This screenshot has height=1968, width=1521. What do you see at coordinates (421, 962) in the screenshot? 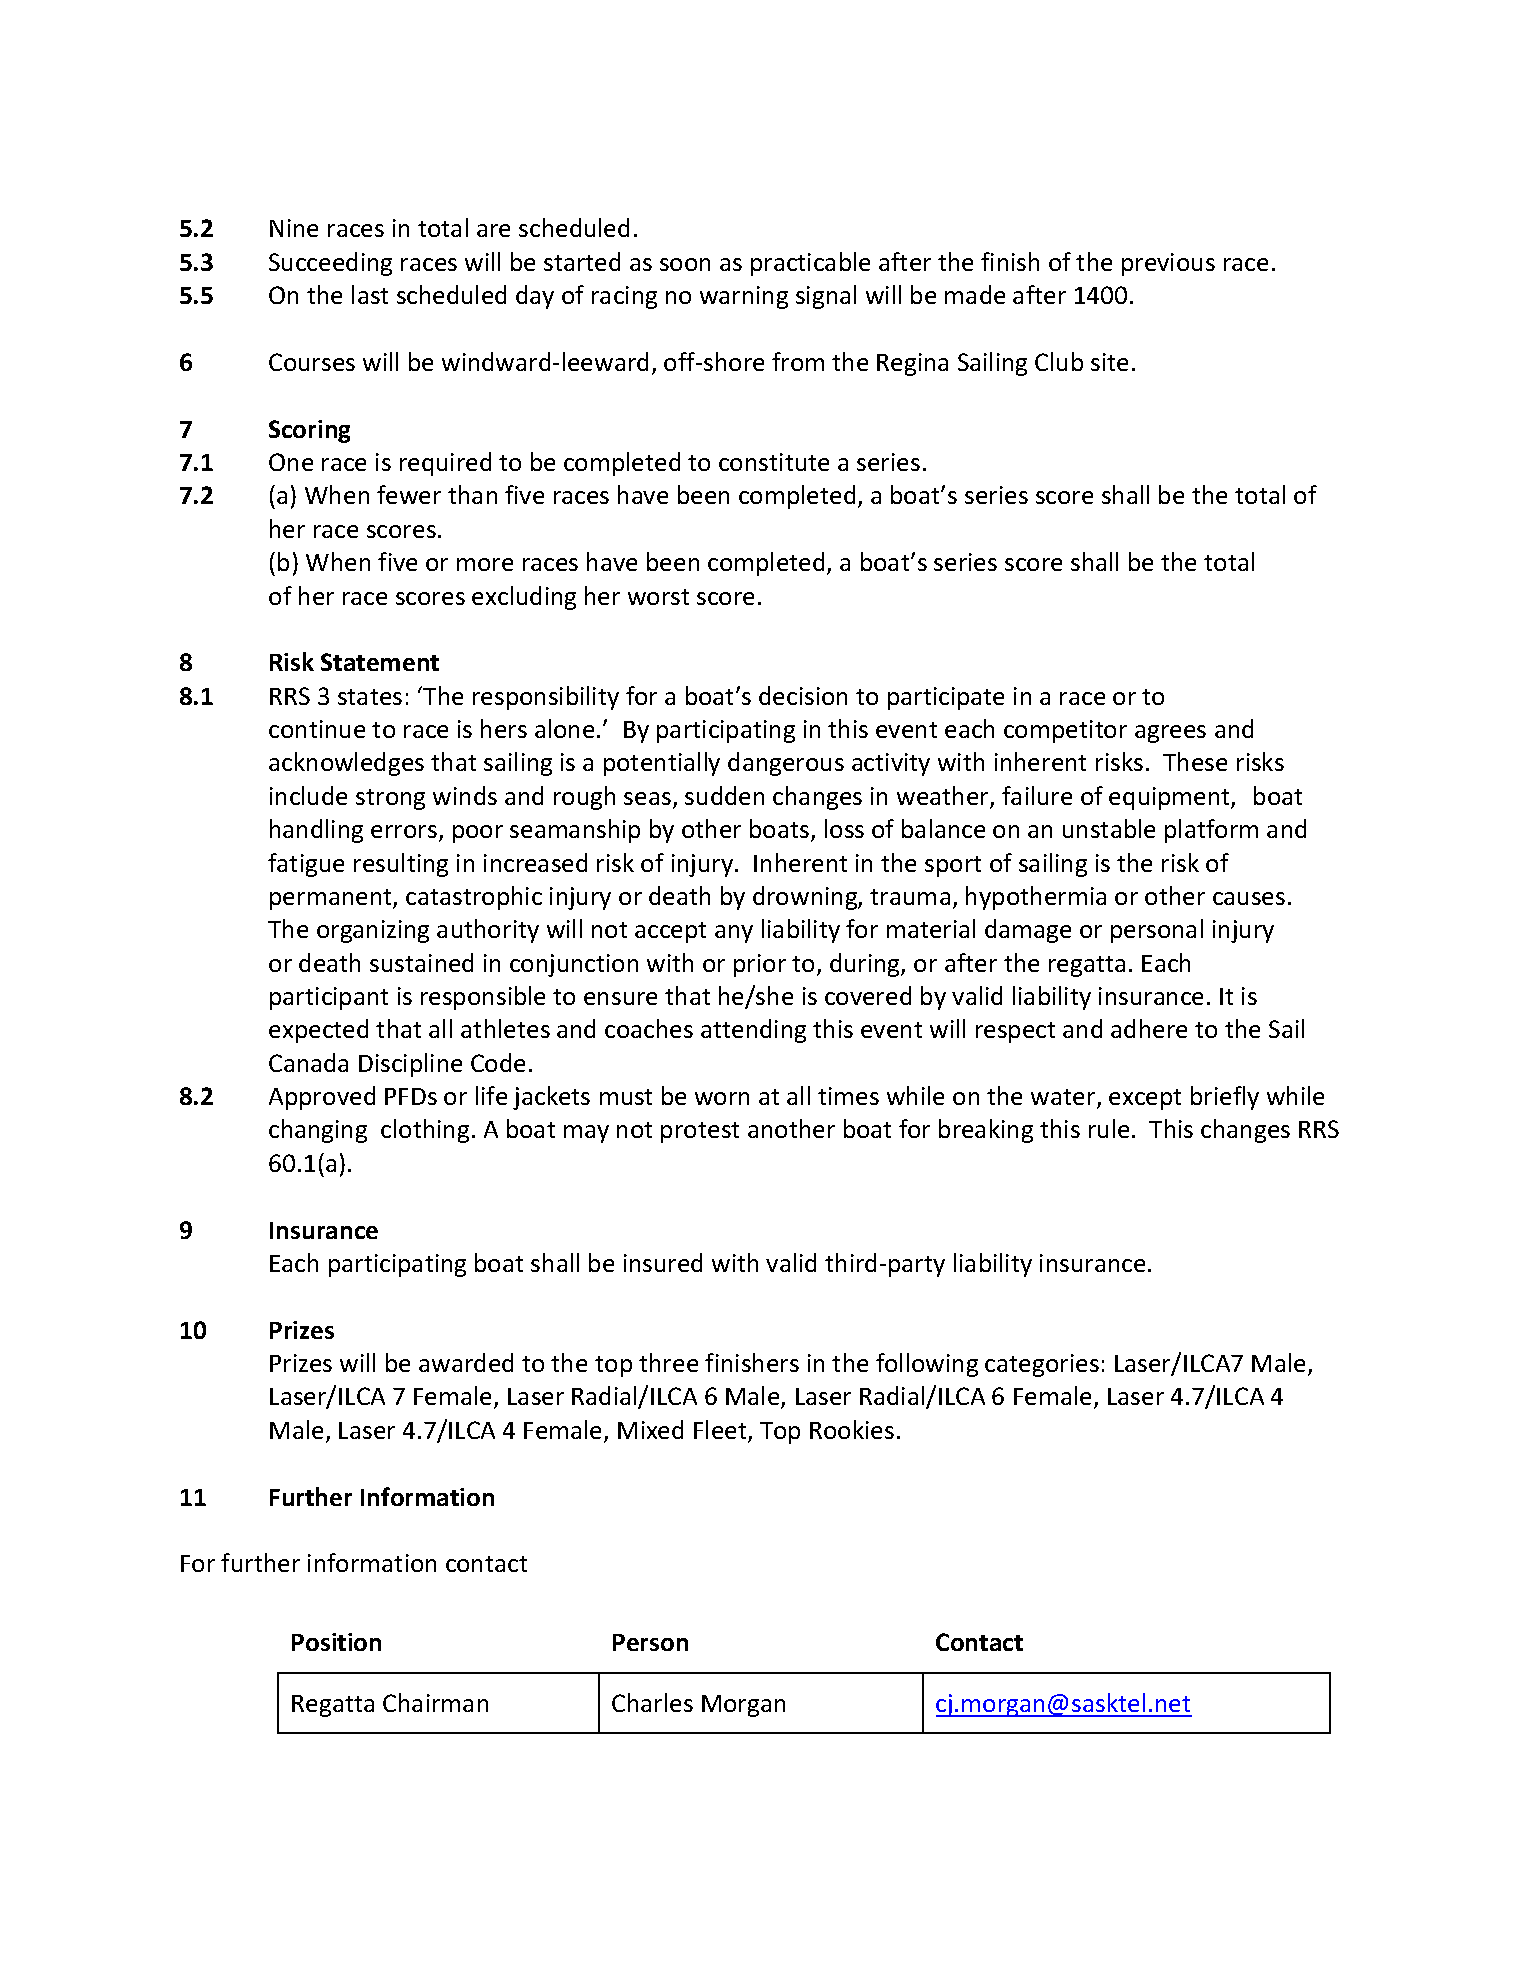
I see `sustained` at bounding box center [421, 962].
